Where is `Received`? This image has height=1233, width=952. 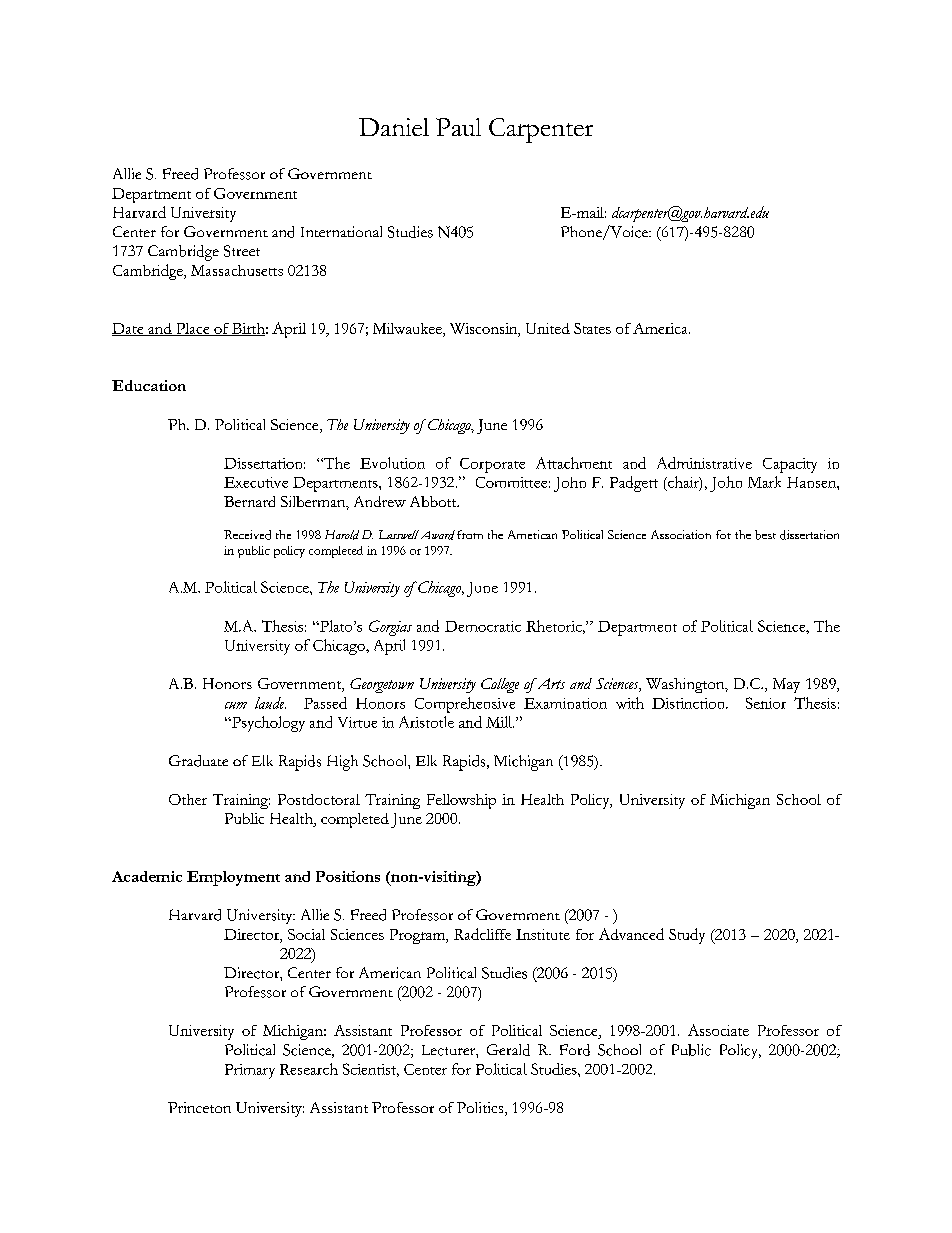 Received is located at coordinates (247, 535).
